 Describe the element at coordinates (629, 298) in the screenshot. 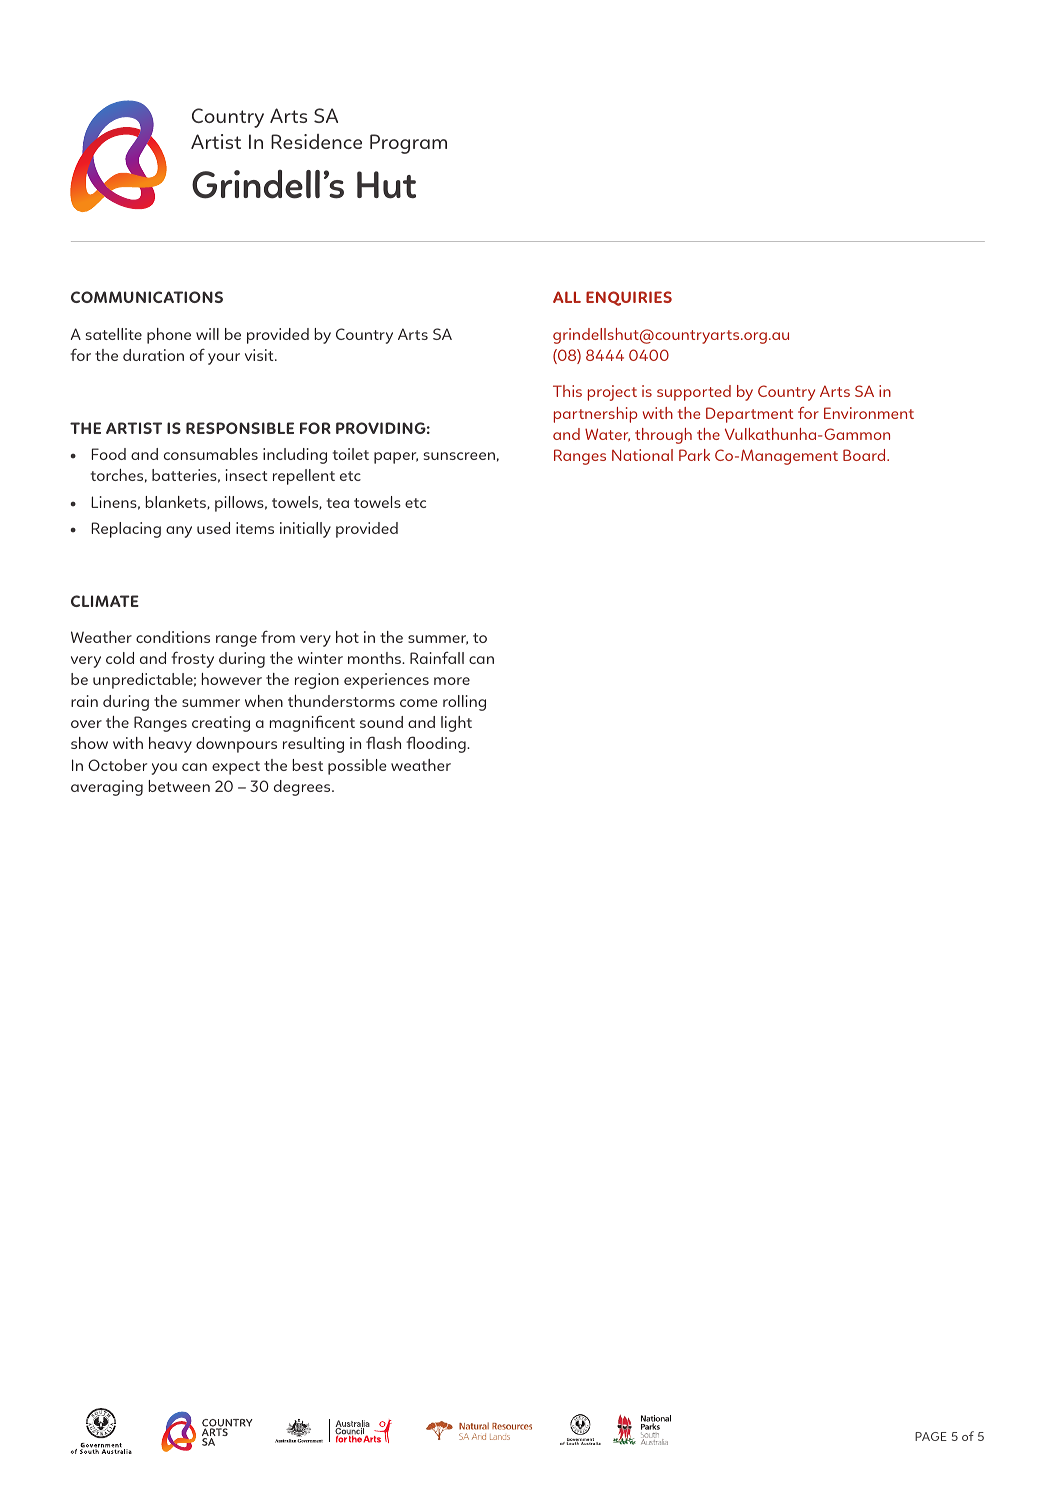

I see `ENQUIRIES` at that location.
